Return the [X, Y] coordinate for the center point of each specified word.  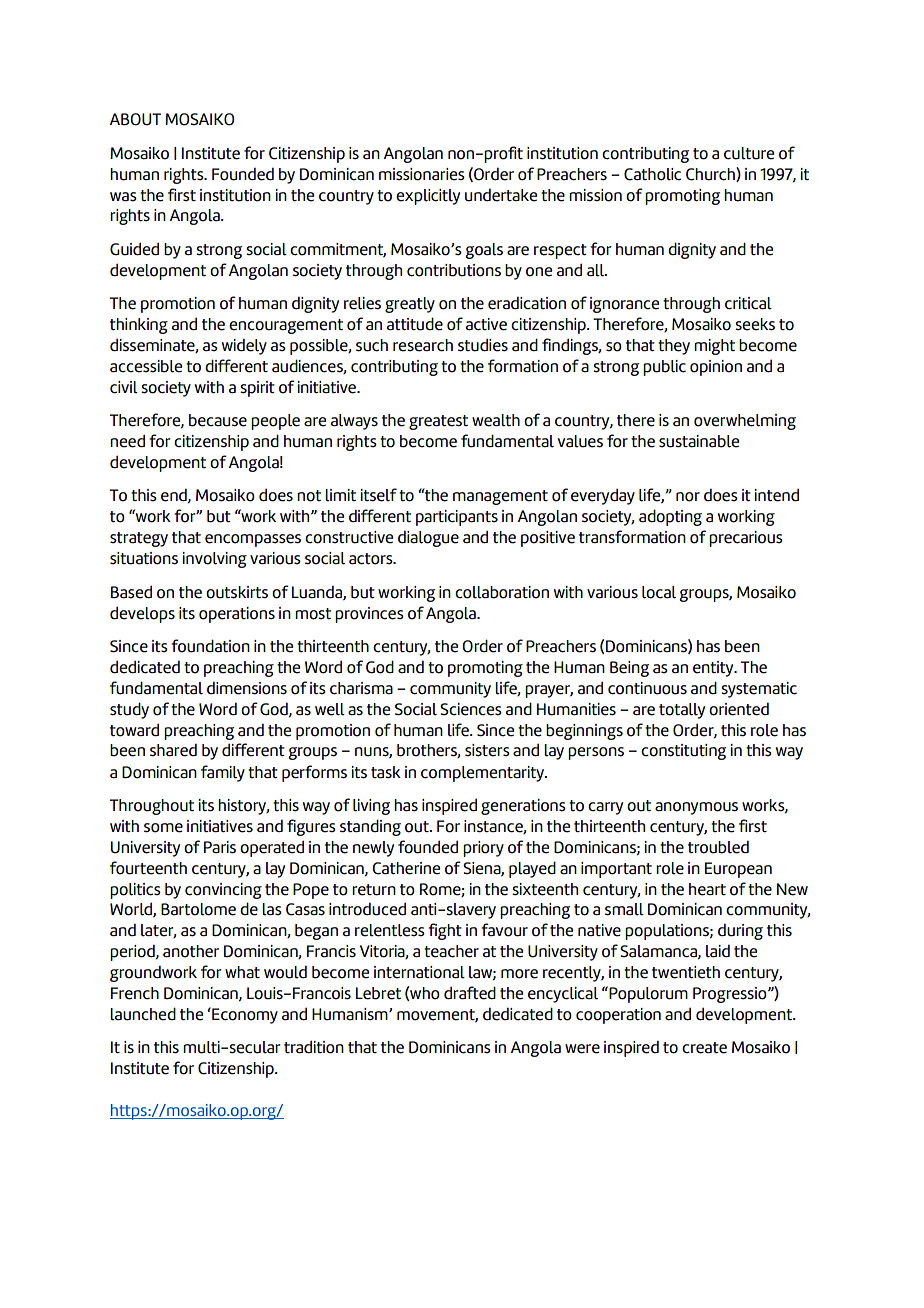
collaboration [502, 592]
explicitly [428, 197]
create [704, 1048]
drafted [470, 993]
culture [749, 153]
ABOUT [135, 119]
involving [215, 560]
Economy [244, 1015]
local [659, 592]
